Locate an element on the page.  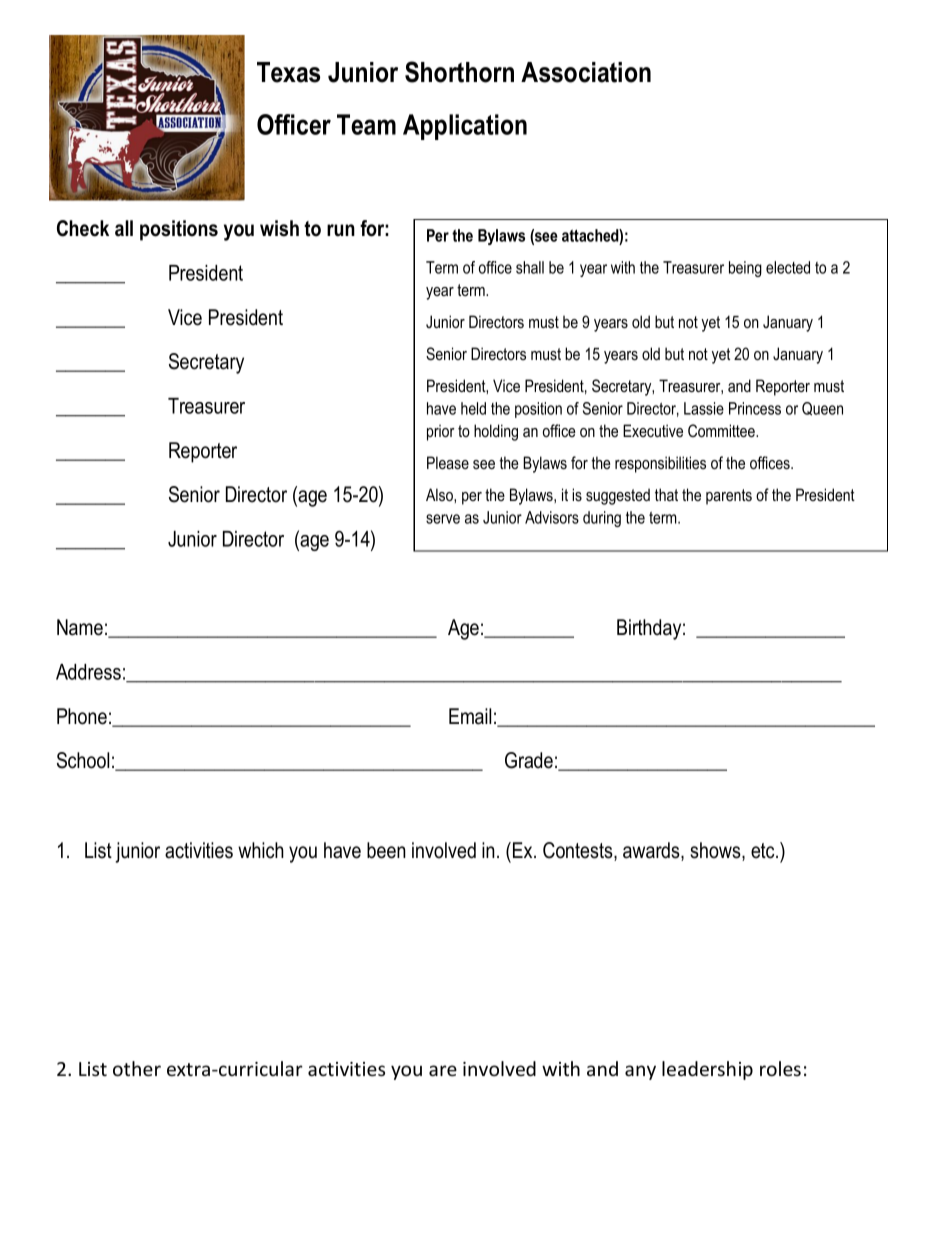
Association is located at coordinates (586, 72).
